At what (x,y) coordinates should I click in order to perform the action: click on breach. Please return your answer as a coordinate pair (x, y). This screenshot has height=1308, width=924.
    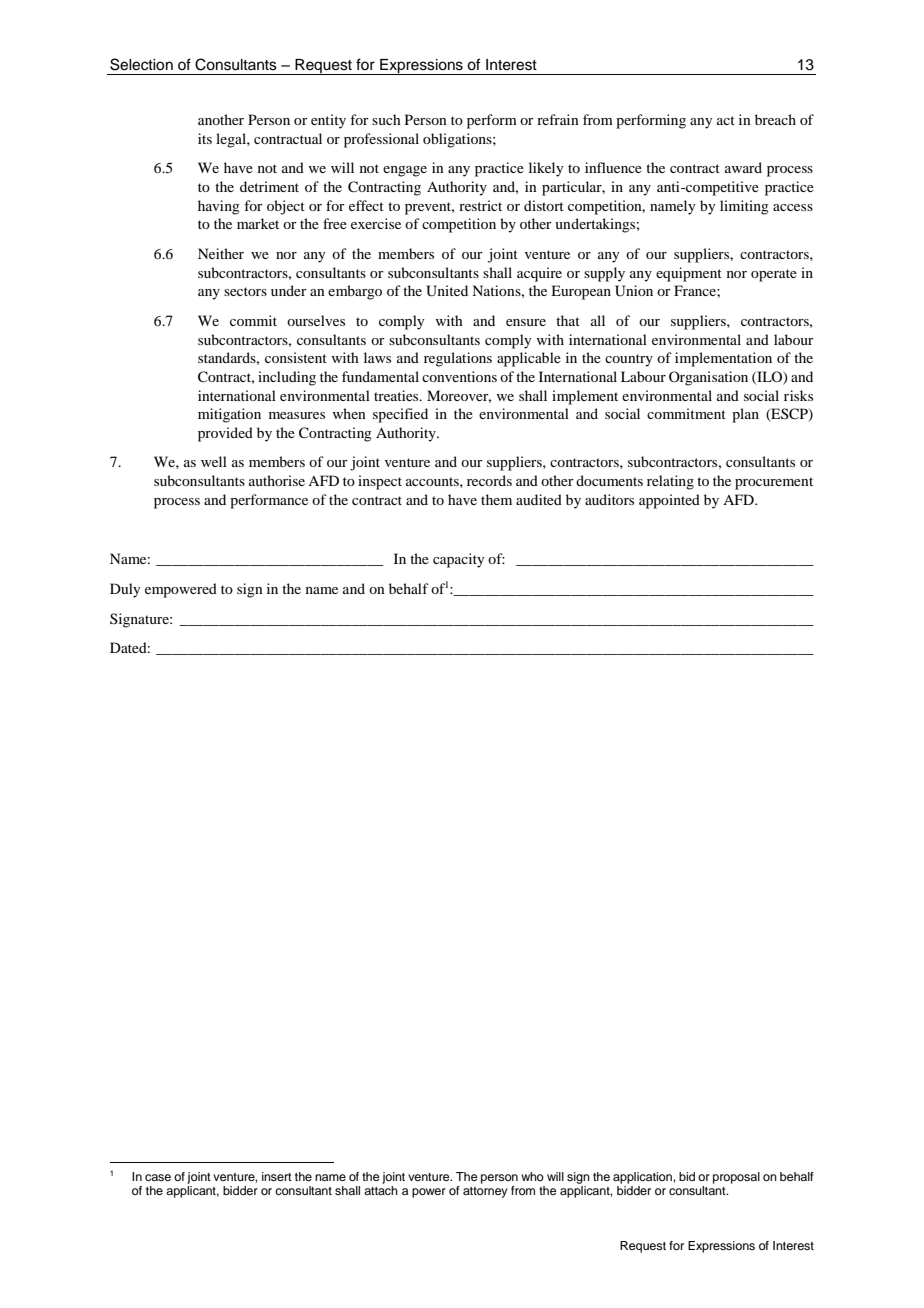
    Looking at the image, I should click on (775, 119).
